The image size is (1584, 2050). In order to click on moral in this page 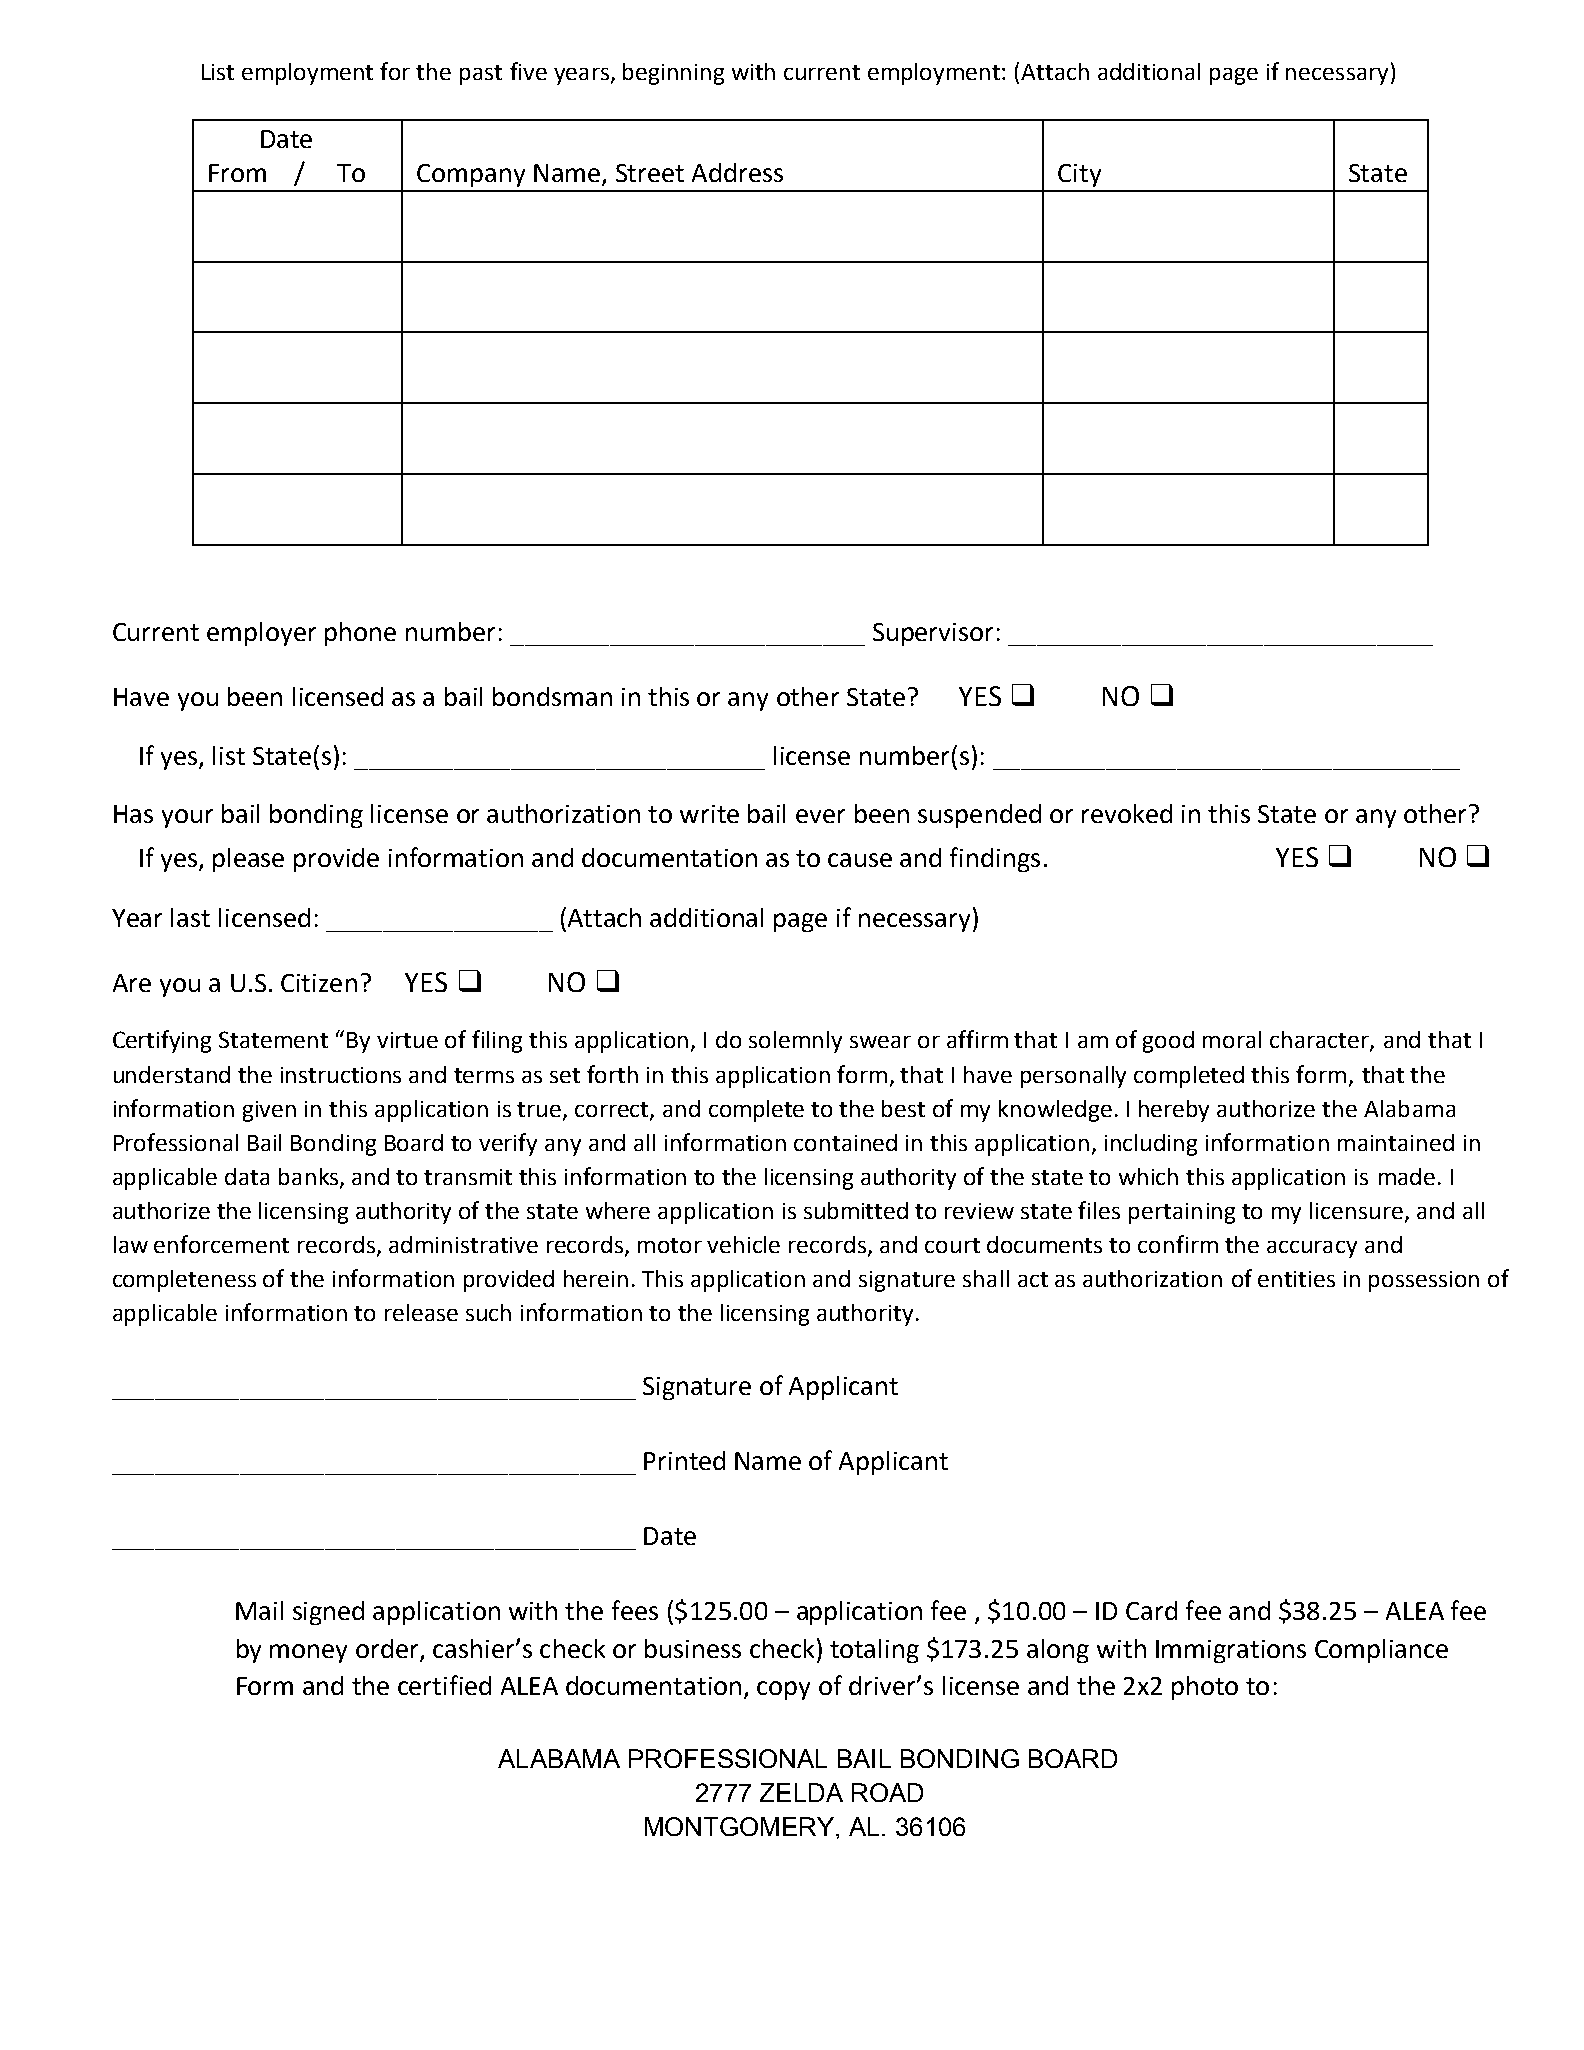, I will do `click(1232, 1039)`.
